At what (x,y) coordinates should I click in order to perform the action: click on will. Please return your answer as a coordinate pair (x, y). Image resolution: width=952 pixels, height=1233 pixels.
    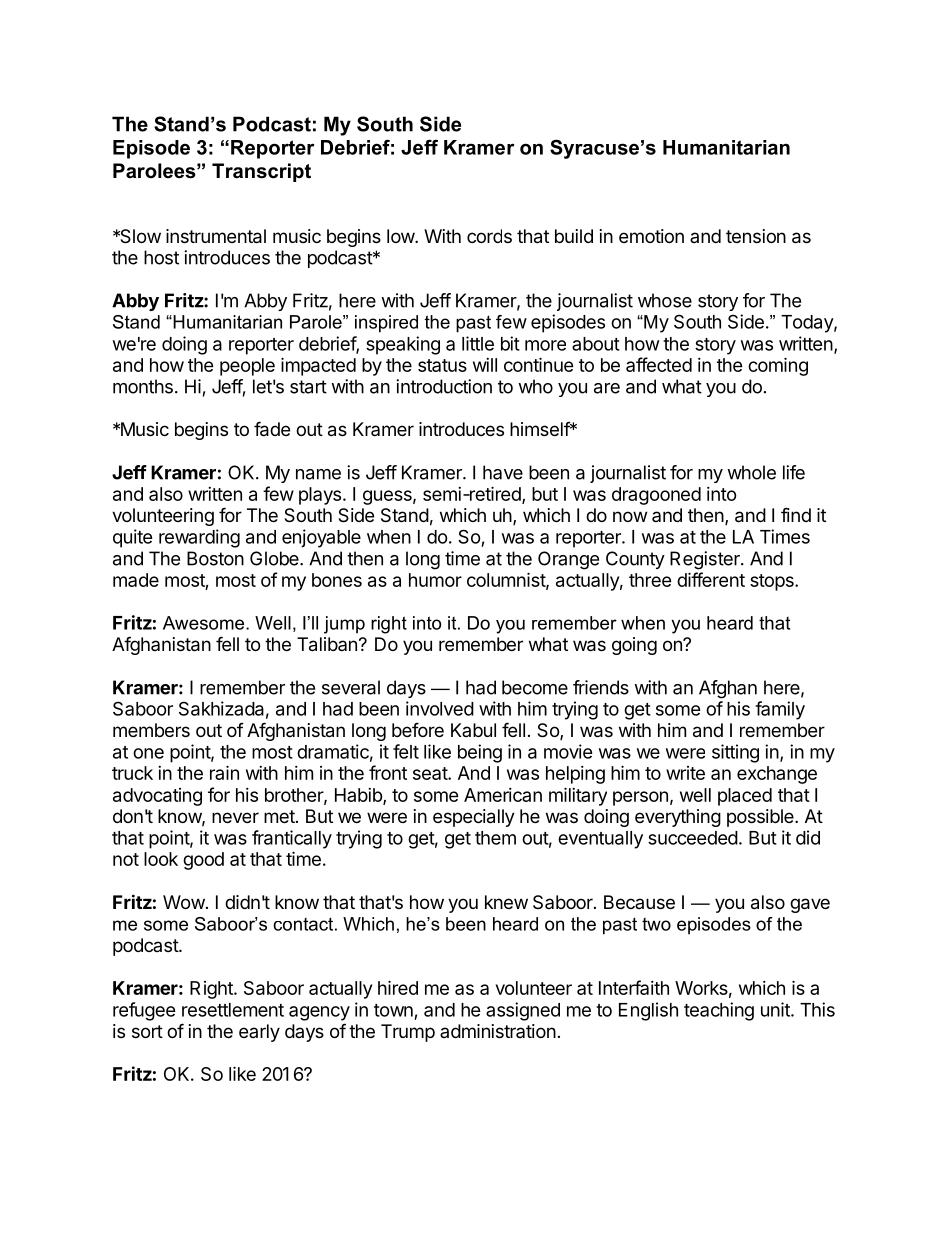
    Looking at the image, I should click on (485, 365).
